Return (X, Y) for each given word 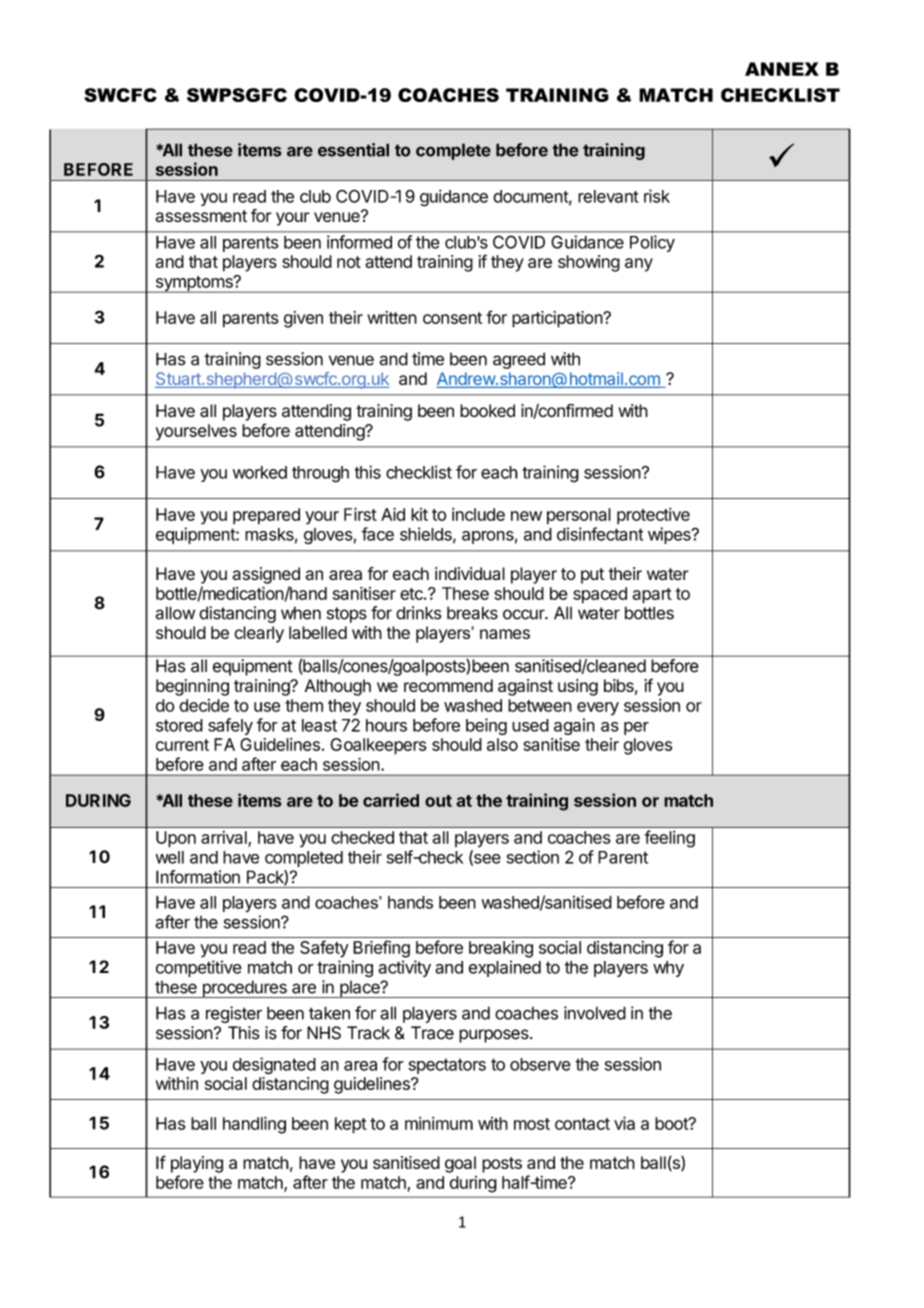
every (598, 708)
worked (260, 472)
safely (230, 726)
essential (353, 150)
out (438, 801)
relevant (608, 196)
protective (653, 516)
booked (487, 410)
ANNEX (782, 69)
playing (197, 1164)
